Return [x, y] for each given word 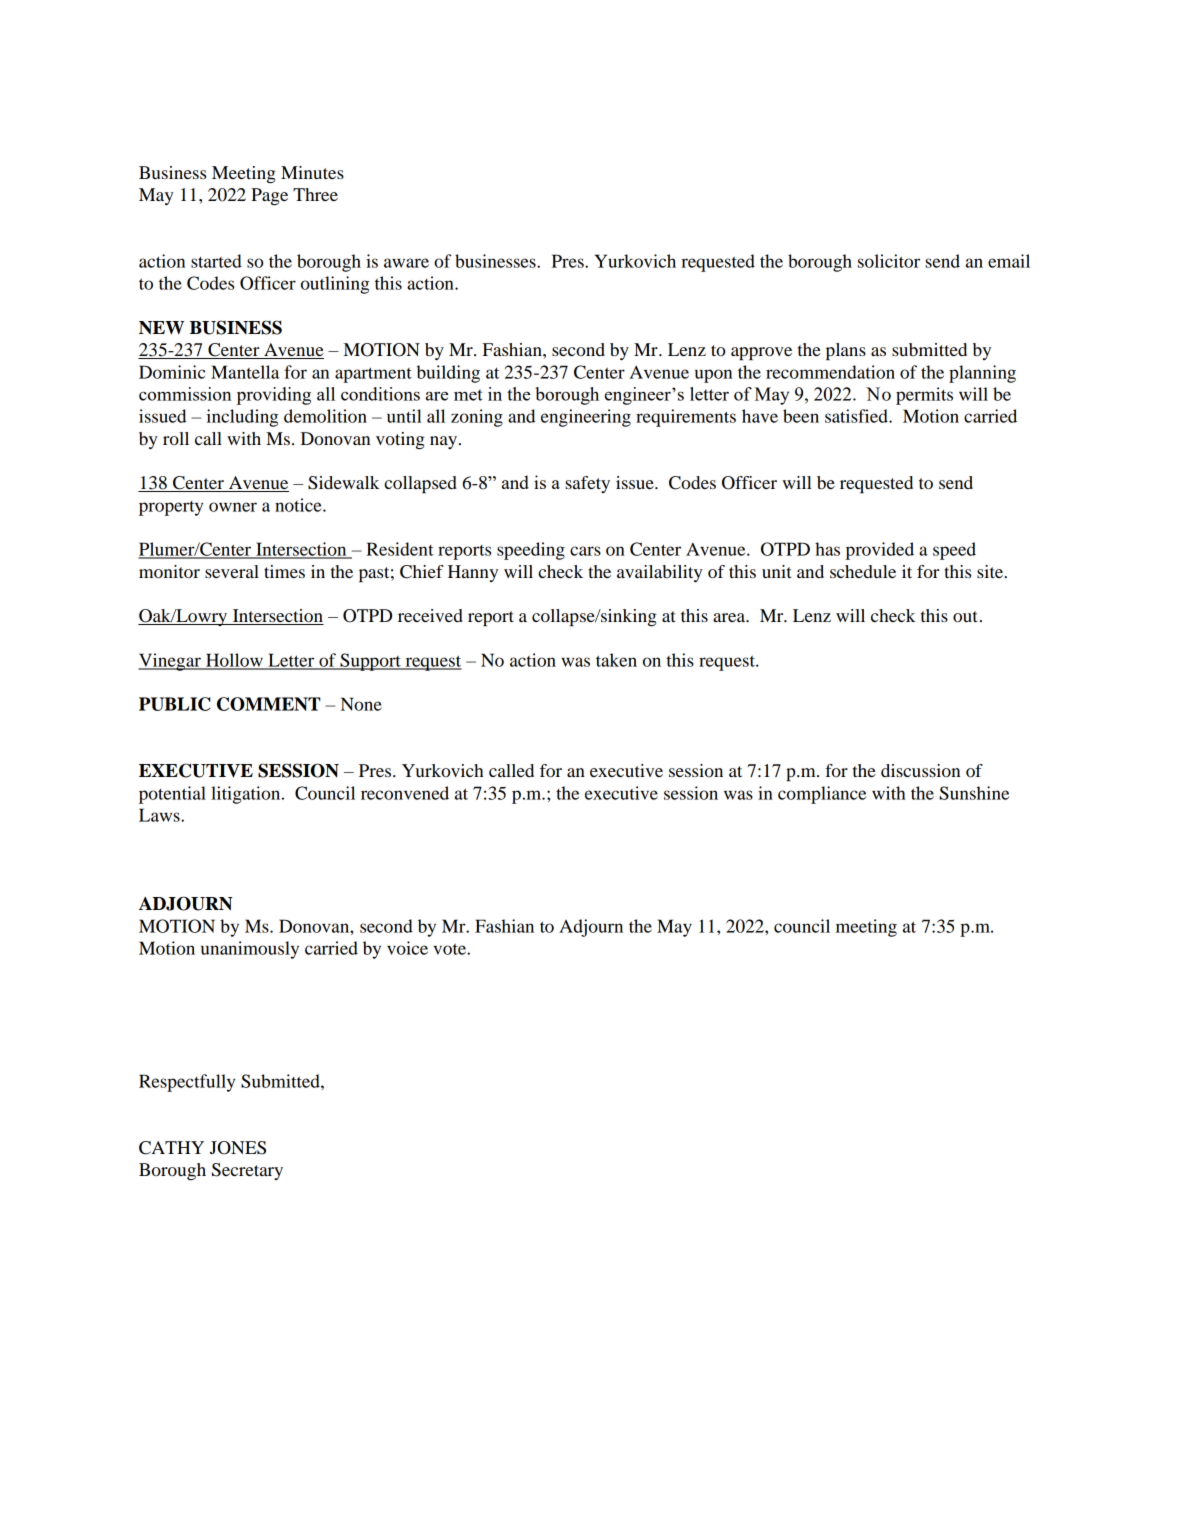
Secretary [247, 1171]
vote [450, 949]
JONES [238, 1148]
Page [269, 196]
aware [406, 263]
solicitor [889, 261]
